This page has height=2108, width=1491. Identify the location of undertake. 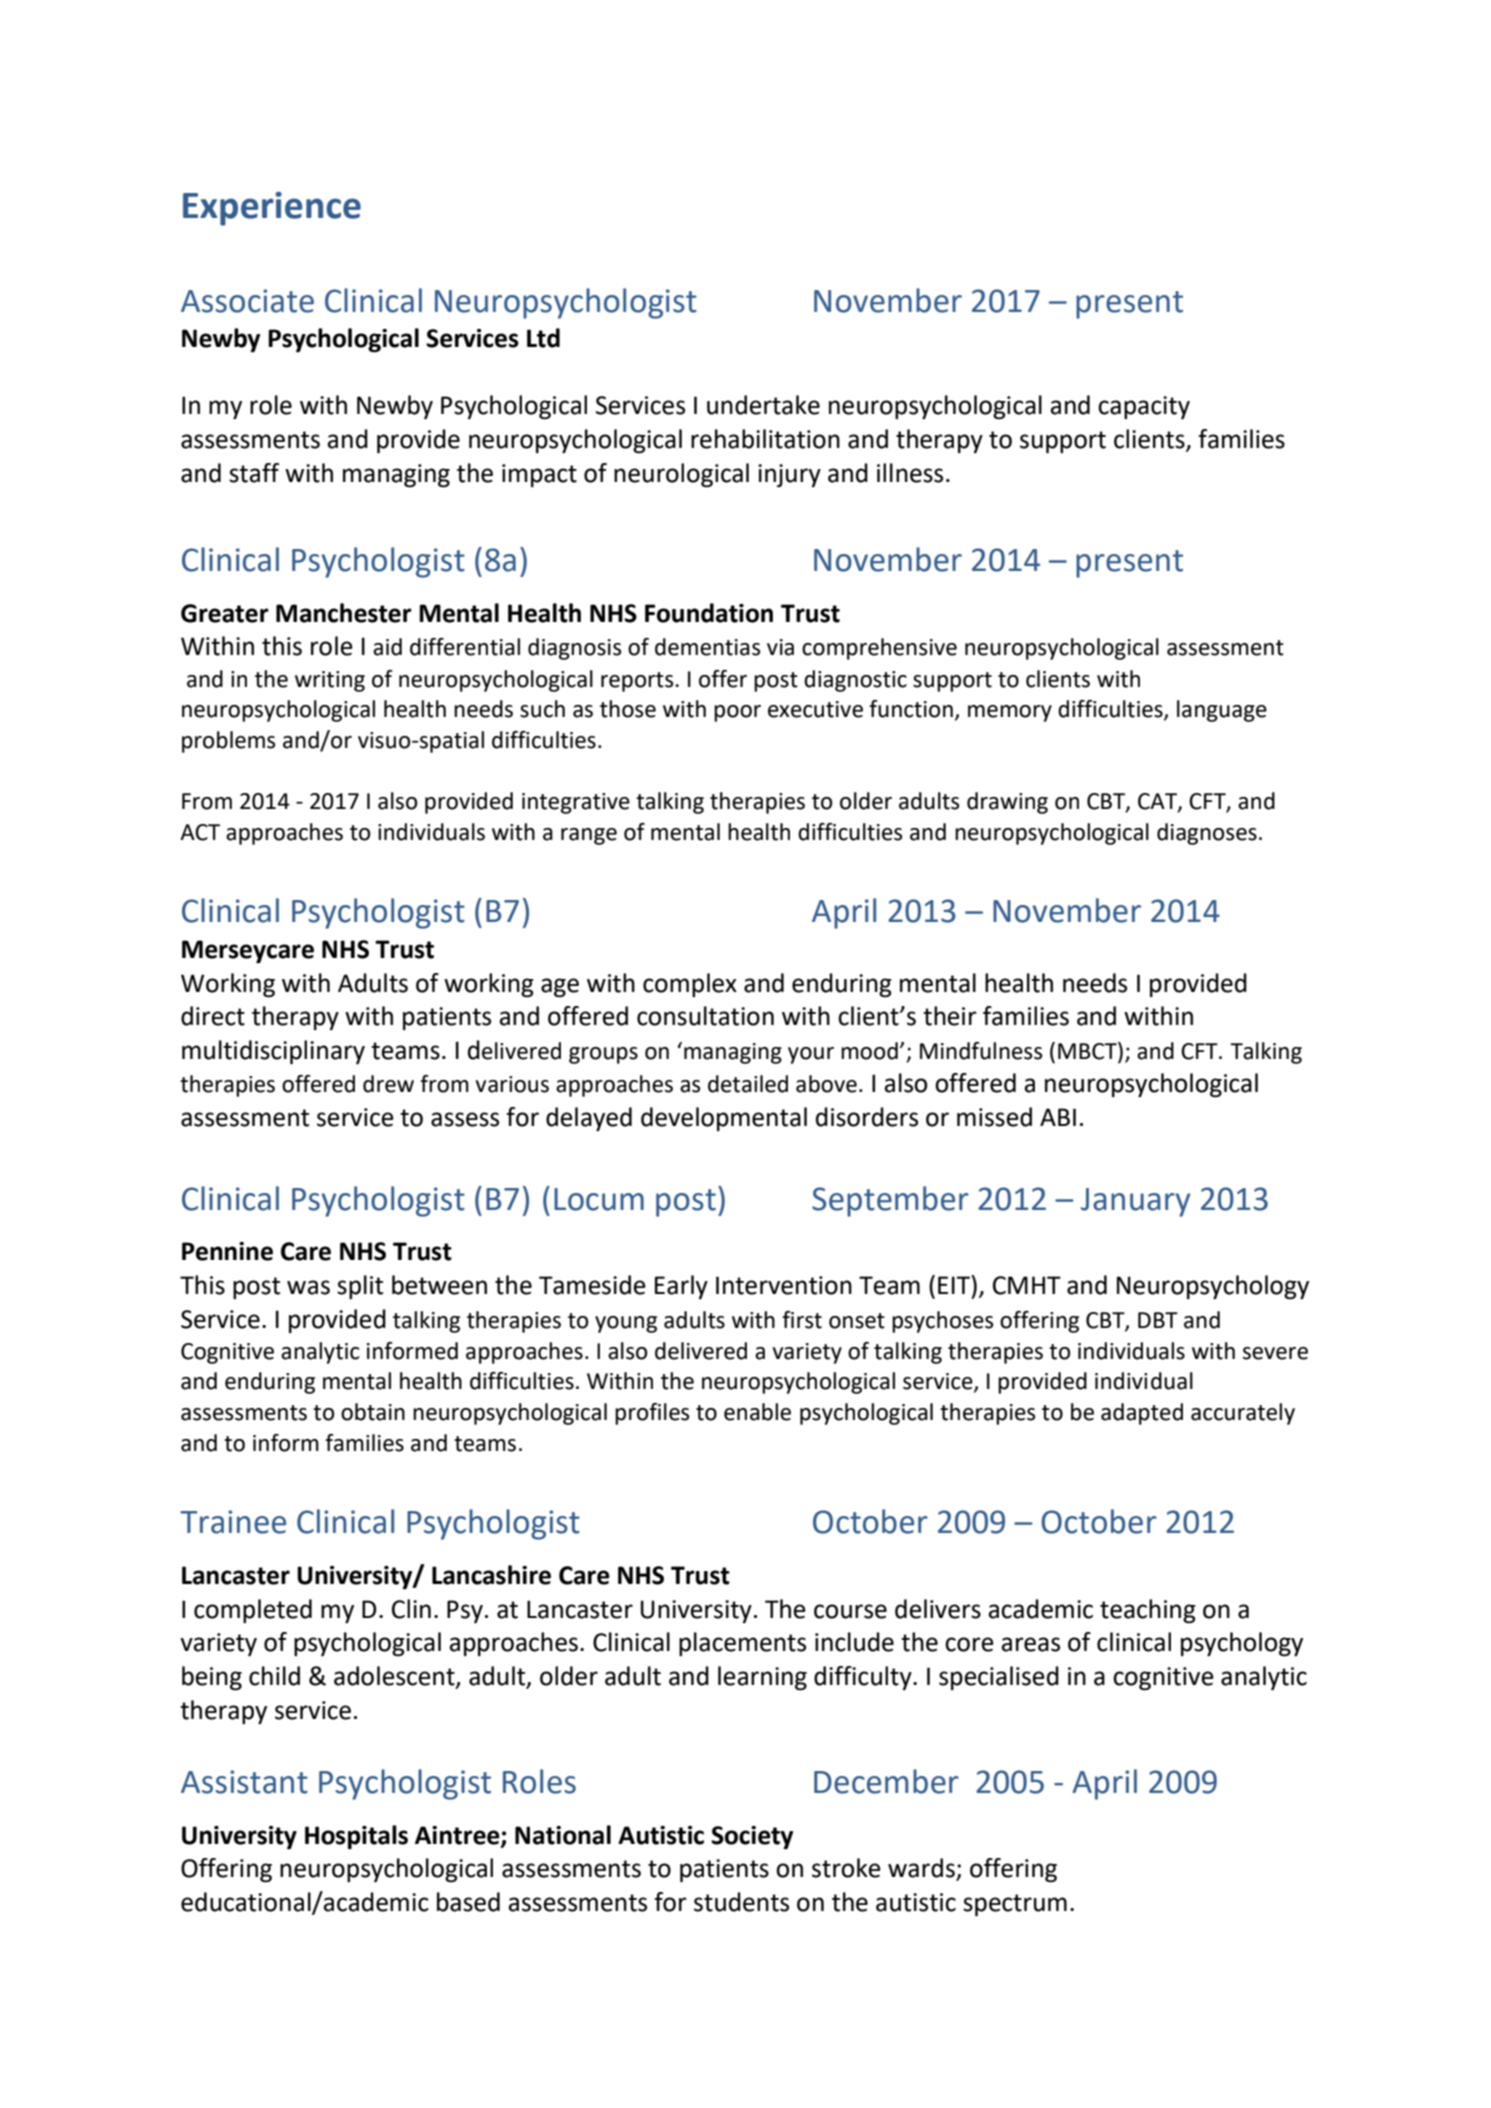
(763, 405).
